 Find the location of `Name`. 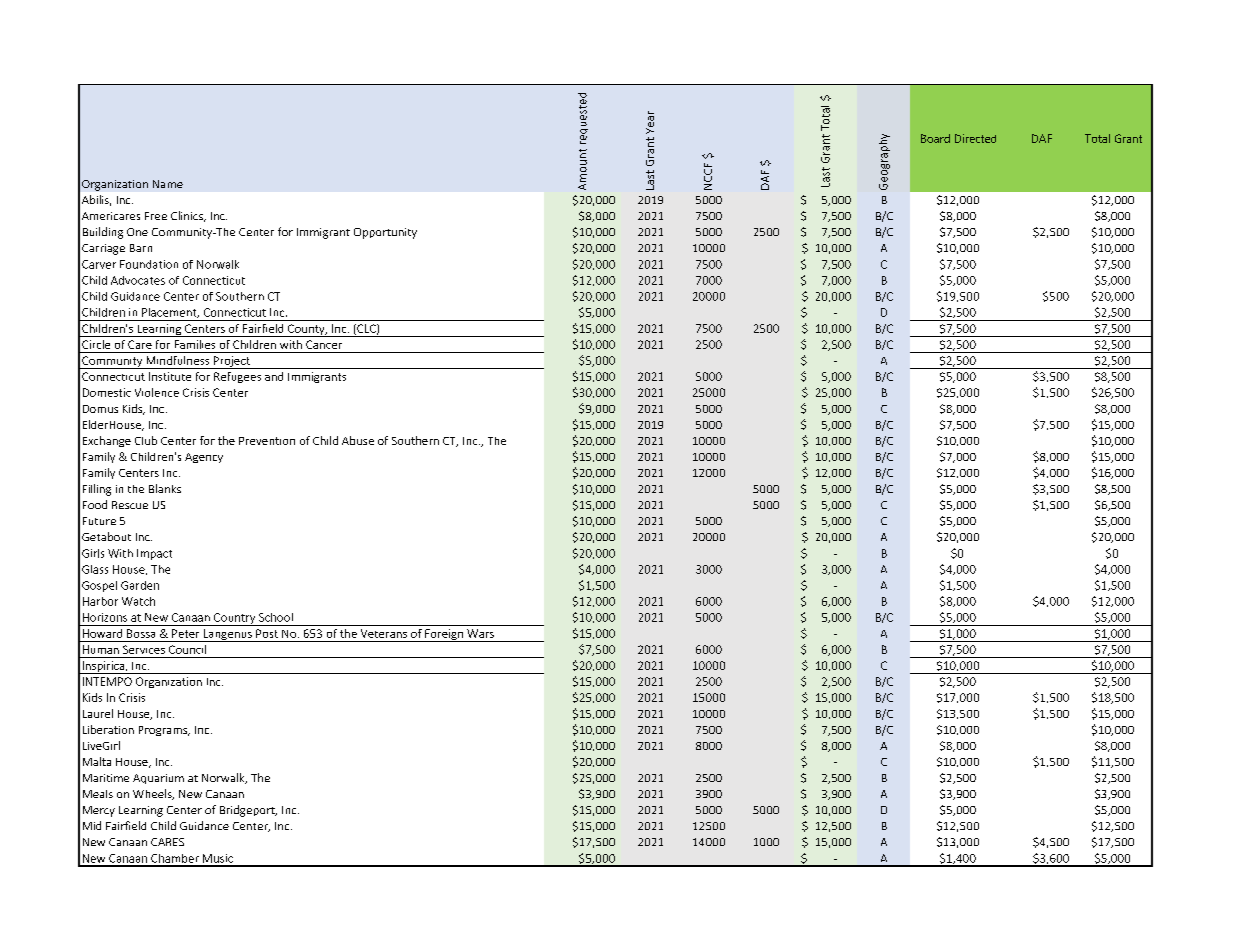

Name is located at coordinates (168, 184).
